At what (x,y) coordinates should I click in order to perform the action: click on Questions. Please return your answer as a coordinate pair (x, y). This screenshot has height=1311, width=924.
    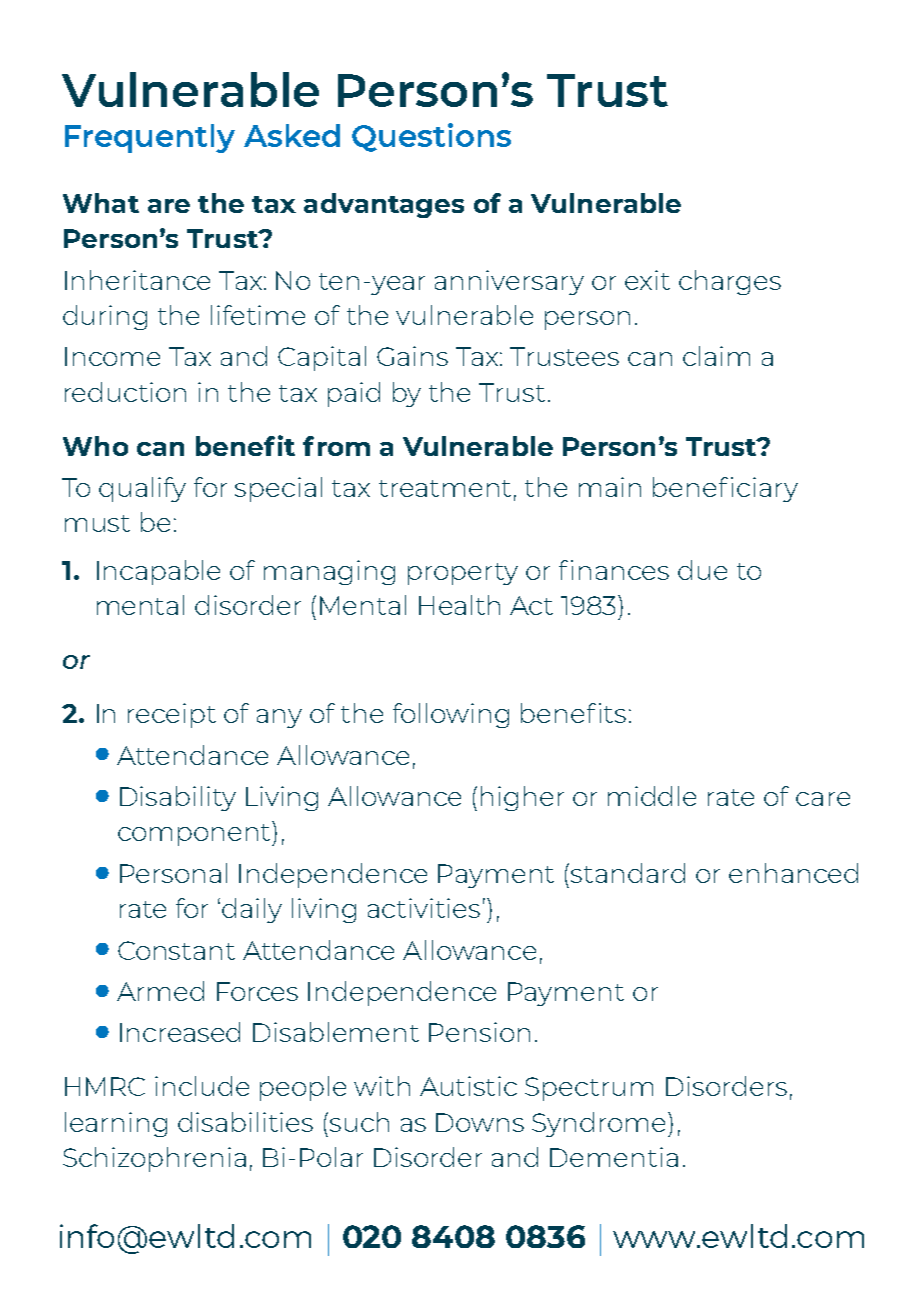
    Looking at the image, I should click on (431, 137).
